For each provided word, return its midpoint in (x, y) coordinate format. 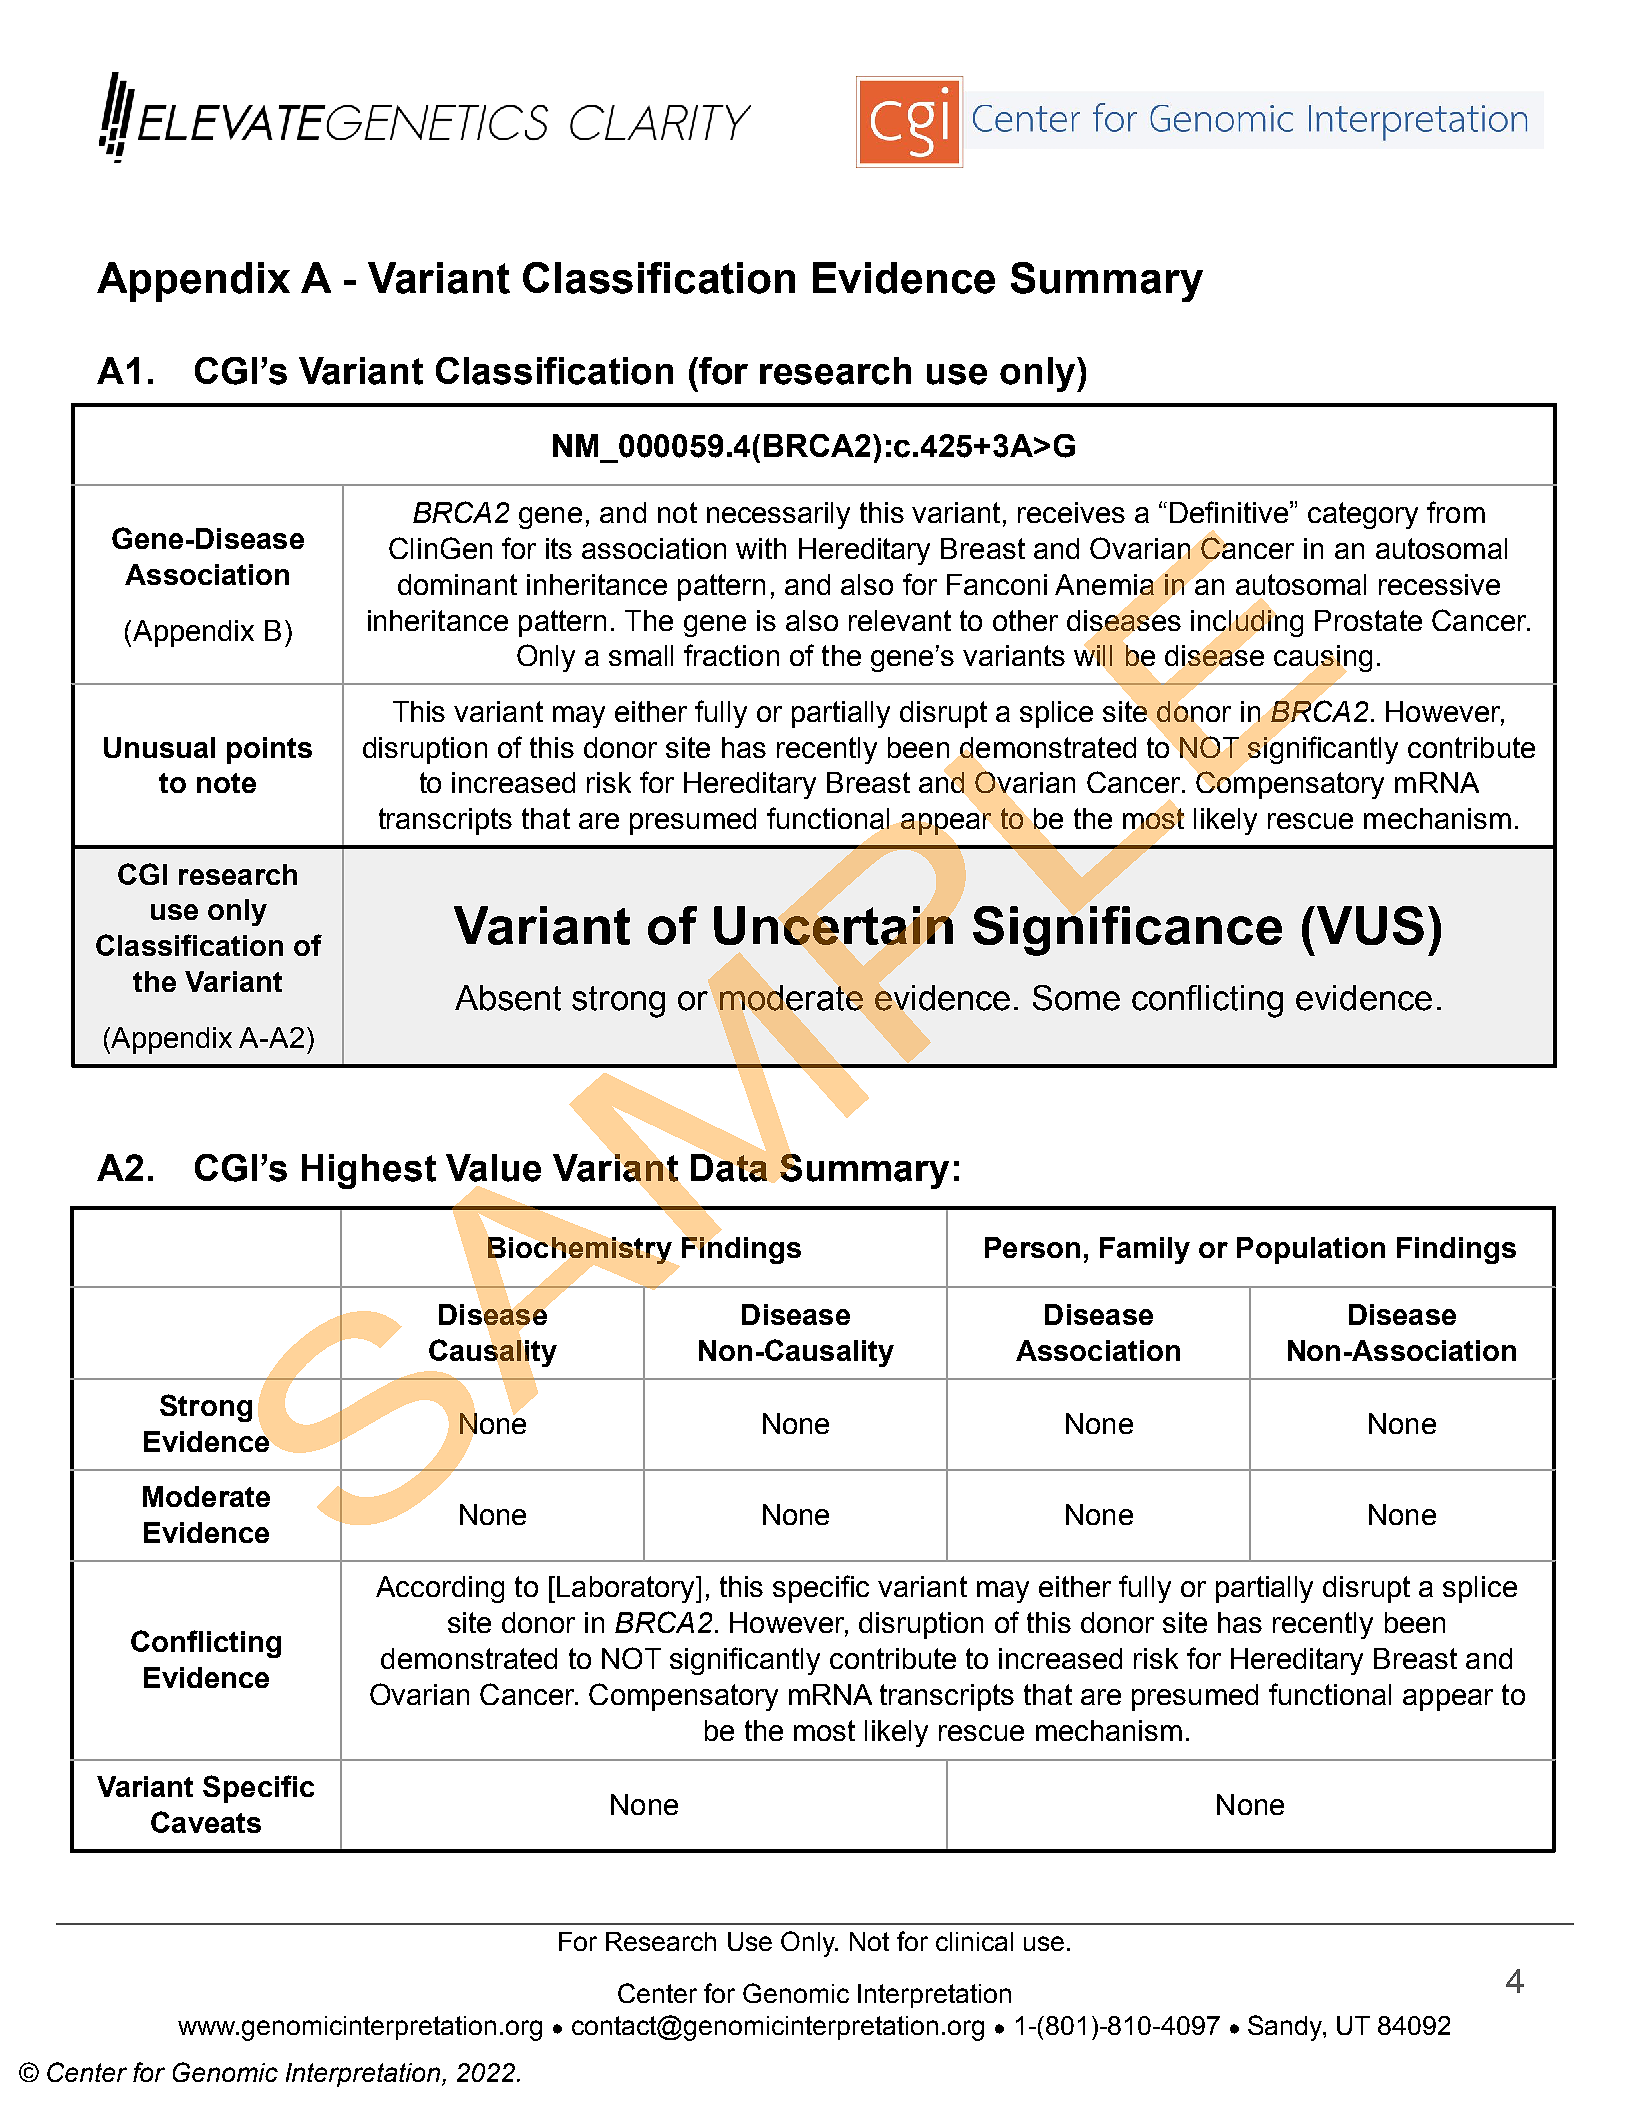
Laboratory (627, 1589)
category (1363, 515)
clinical (974, 1941)
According (440, 1589)
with (761, 548)
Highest (369, 1171)
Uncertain (833, 925)
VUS (1369, 925)
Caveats (206, 1822)
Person (1032, 1247)
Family (1145, 1250)
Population (1311, 1250)
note (226, 783)
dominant (457, 584)
